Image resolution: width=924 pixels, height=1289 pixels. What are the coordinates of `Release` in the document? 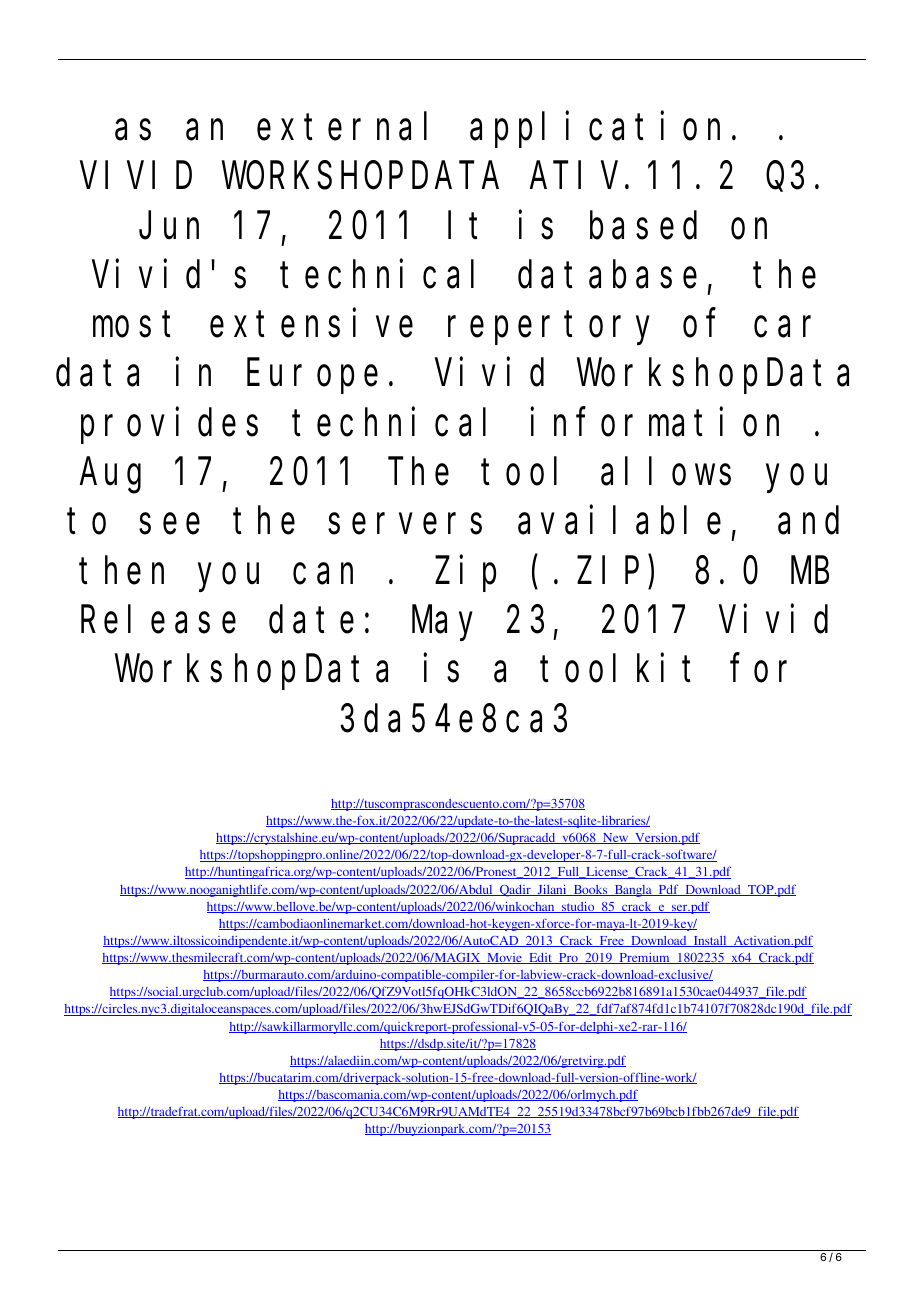 It's located at (158, 620).
